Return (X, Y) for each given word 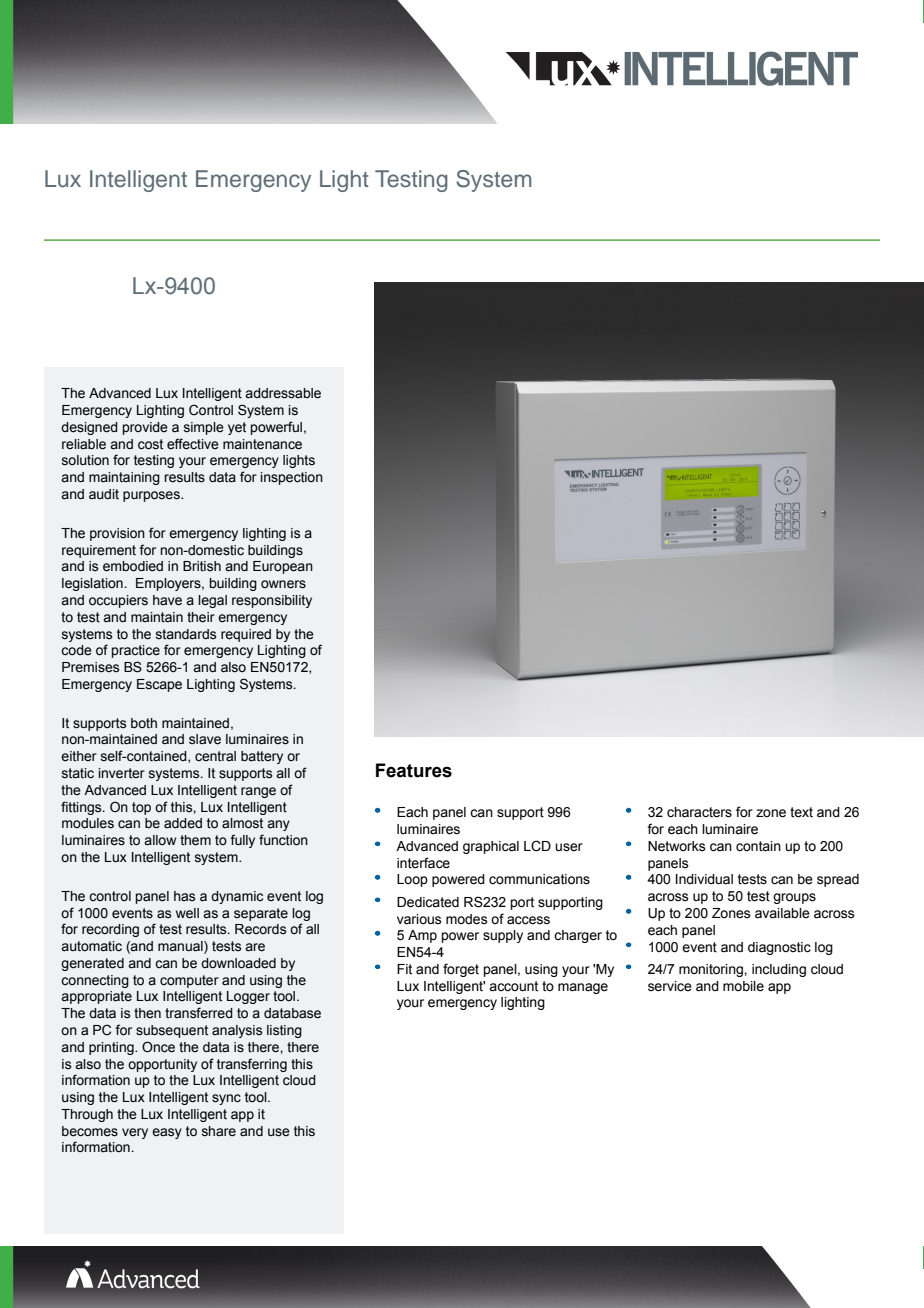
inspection (291, 478)
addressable (283, 393)
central (215, 756)
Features (414, 770)
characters (699, 812)
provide (145, 428)
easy (167, 1133)
